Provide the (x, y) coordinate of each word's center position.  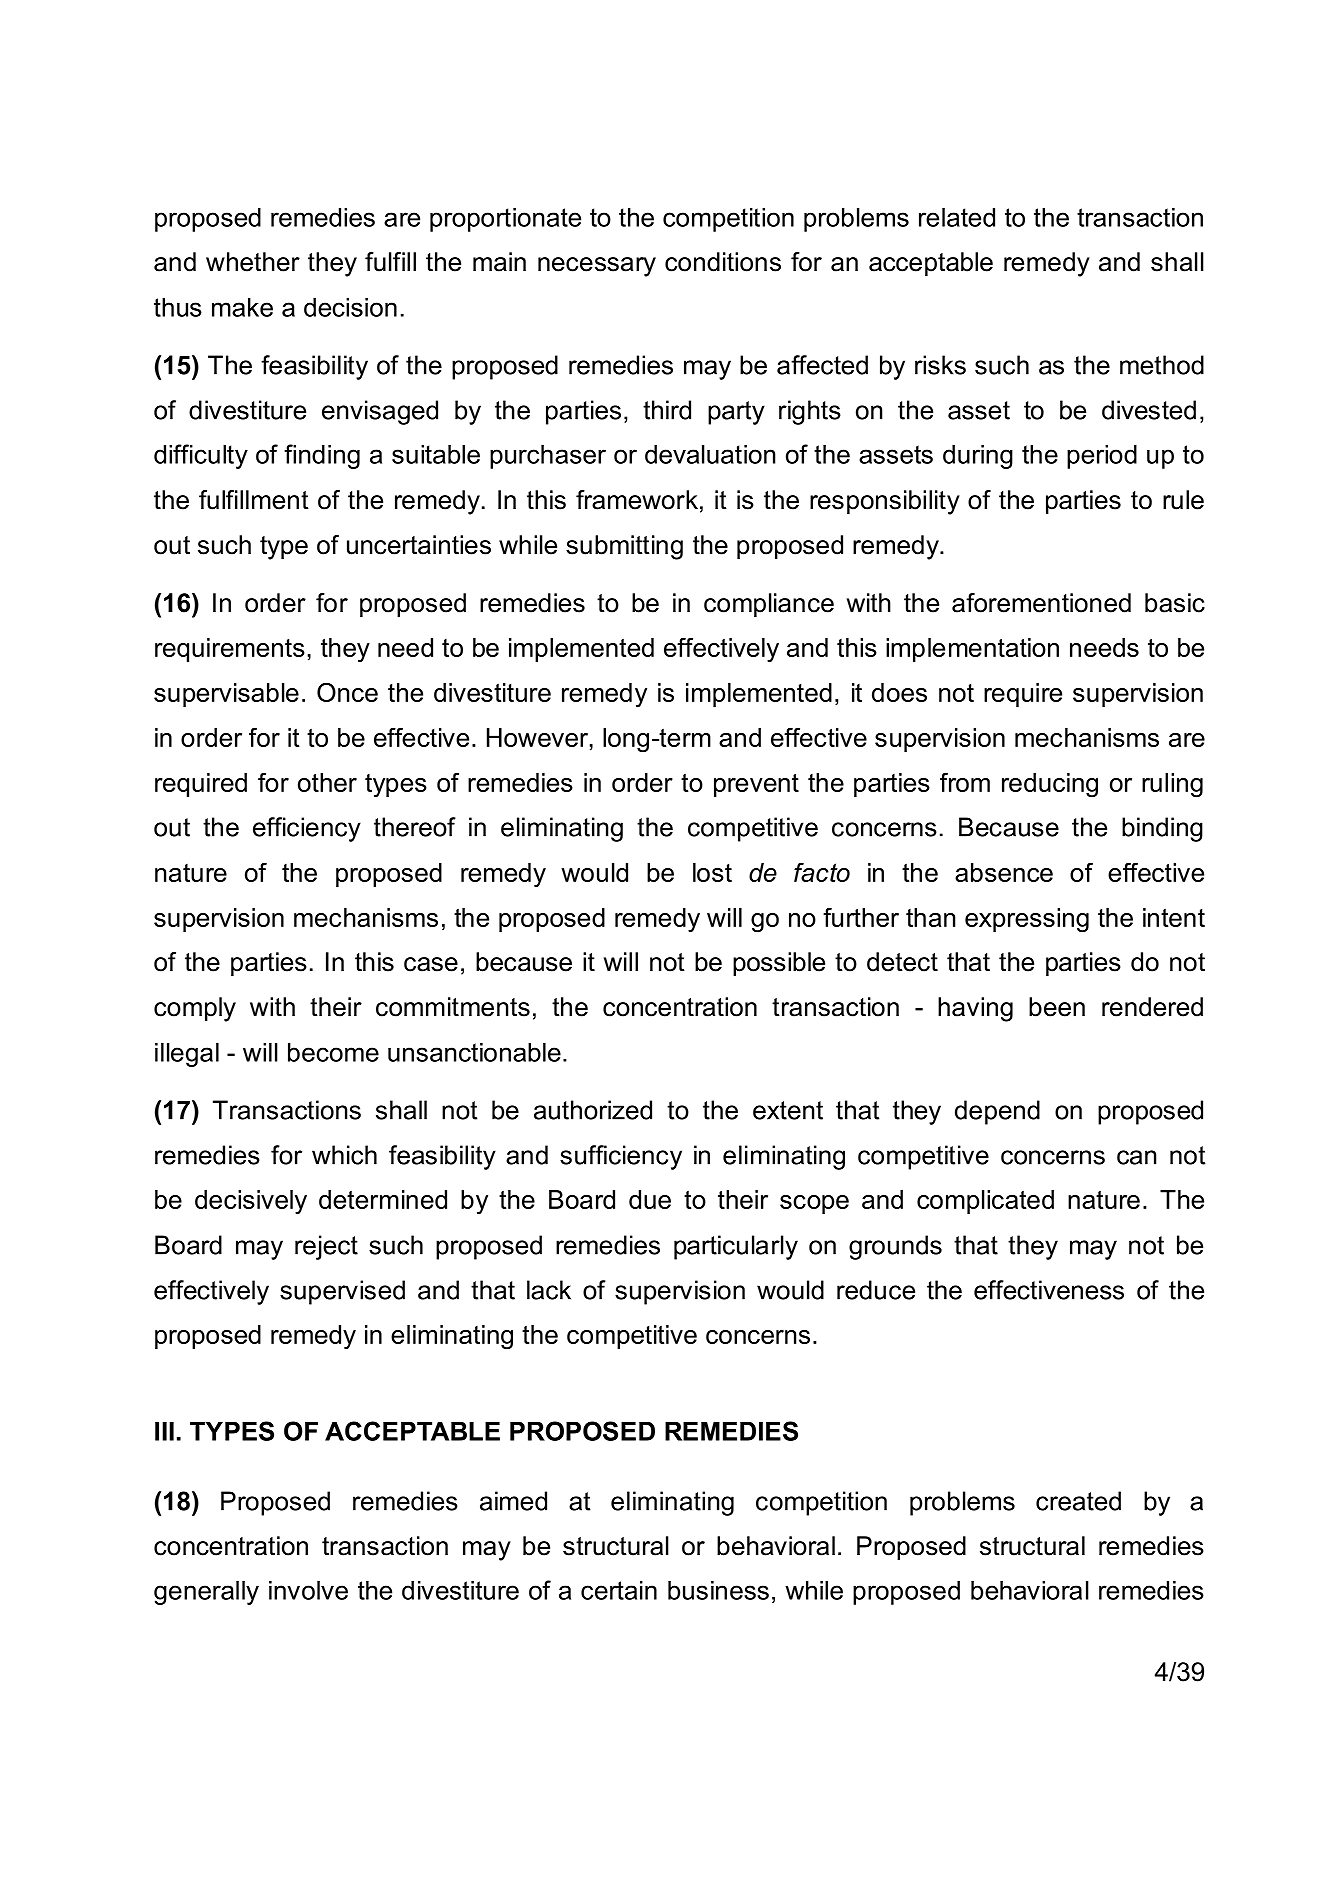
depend (997, 1112)
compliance (769, 605)
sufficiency (621, 1157)
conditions (723, 262)
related (957, 217)
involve (308, 1590)
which (344, 1155)
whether (253, 262)
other (327, 782)
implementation (972, 650)
